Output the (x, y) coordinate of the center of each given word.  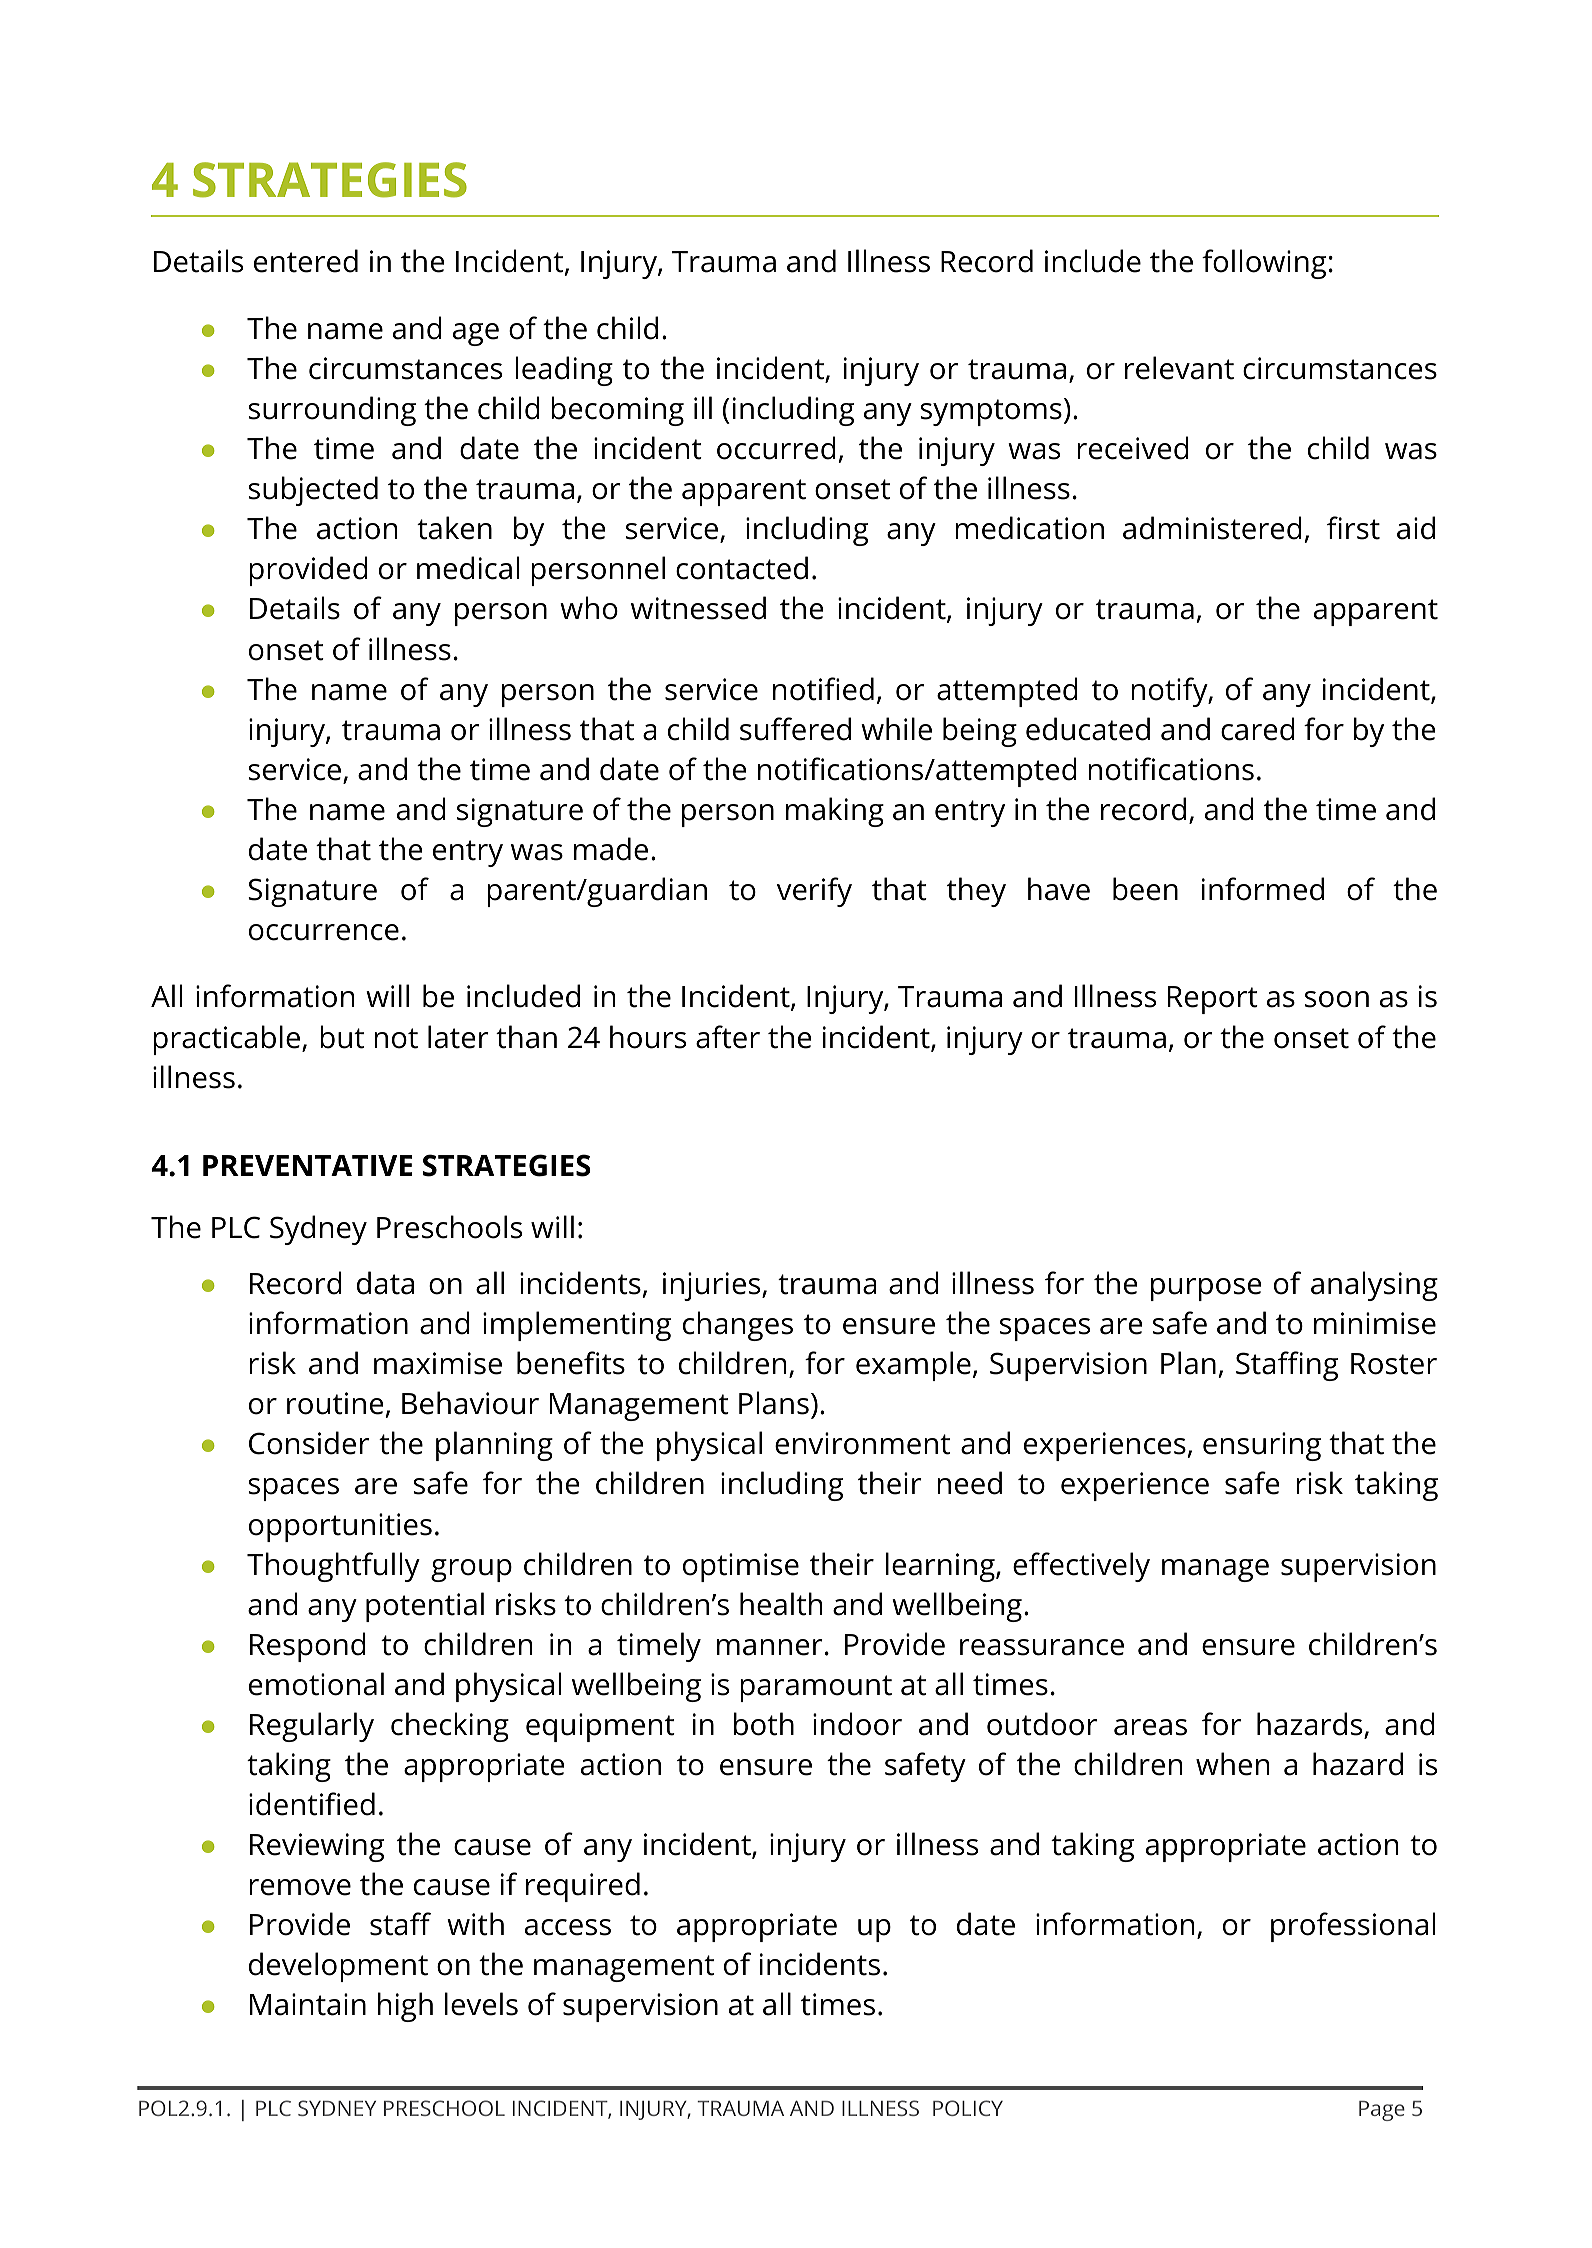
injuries (713, 1286)
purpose (1206, 1289)
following (1264, 264)
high (405, 2007)
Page (1382, 2111)
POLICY (968, 2108)
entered (306, 261)
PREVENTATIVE (308, 1165)
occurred (776, 448)
